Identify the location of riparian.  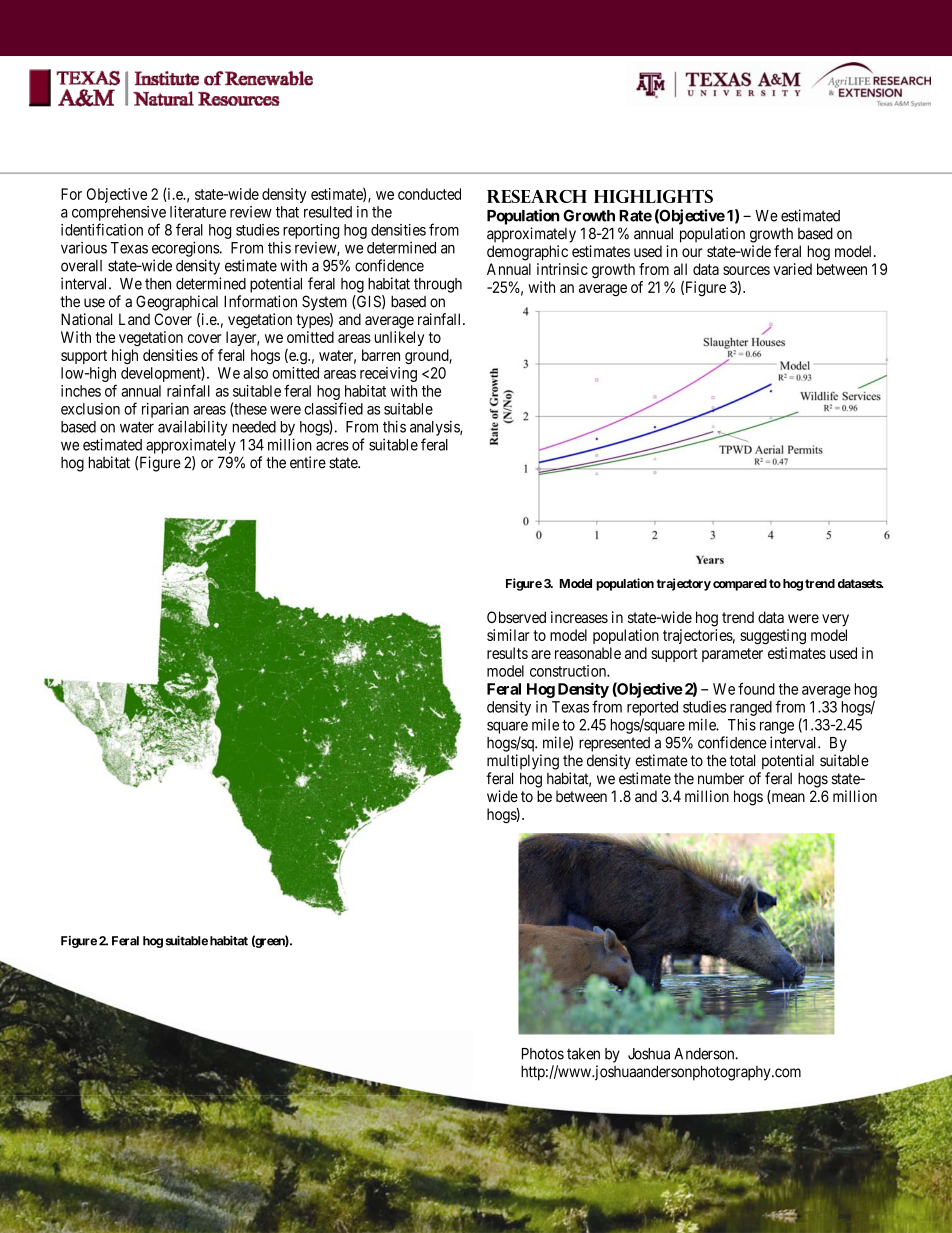
(165, 410).
